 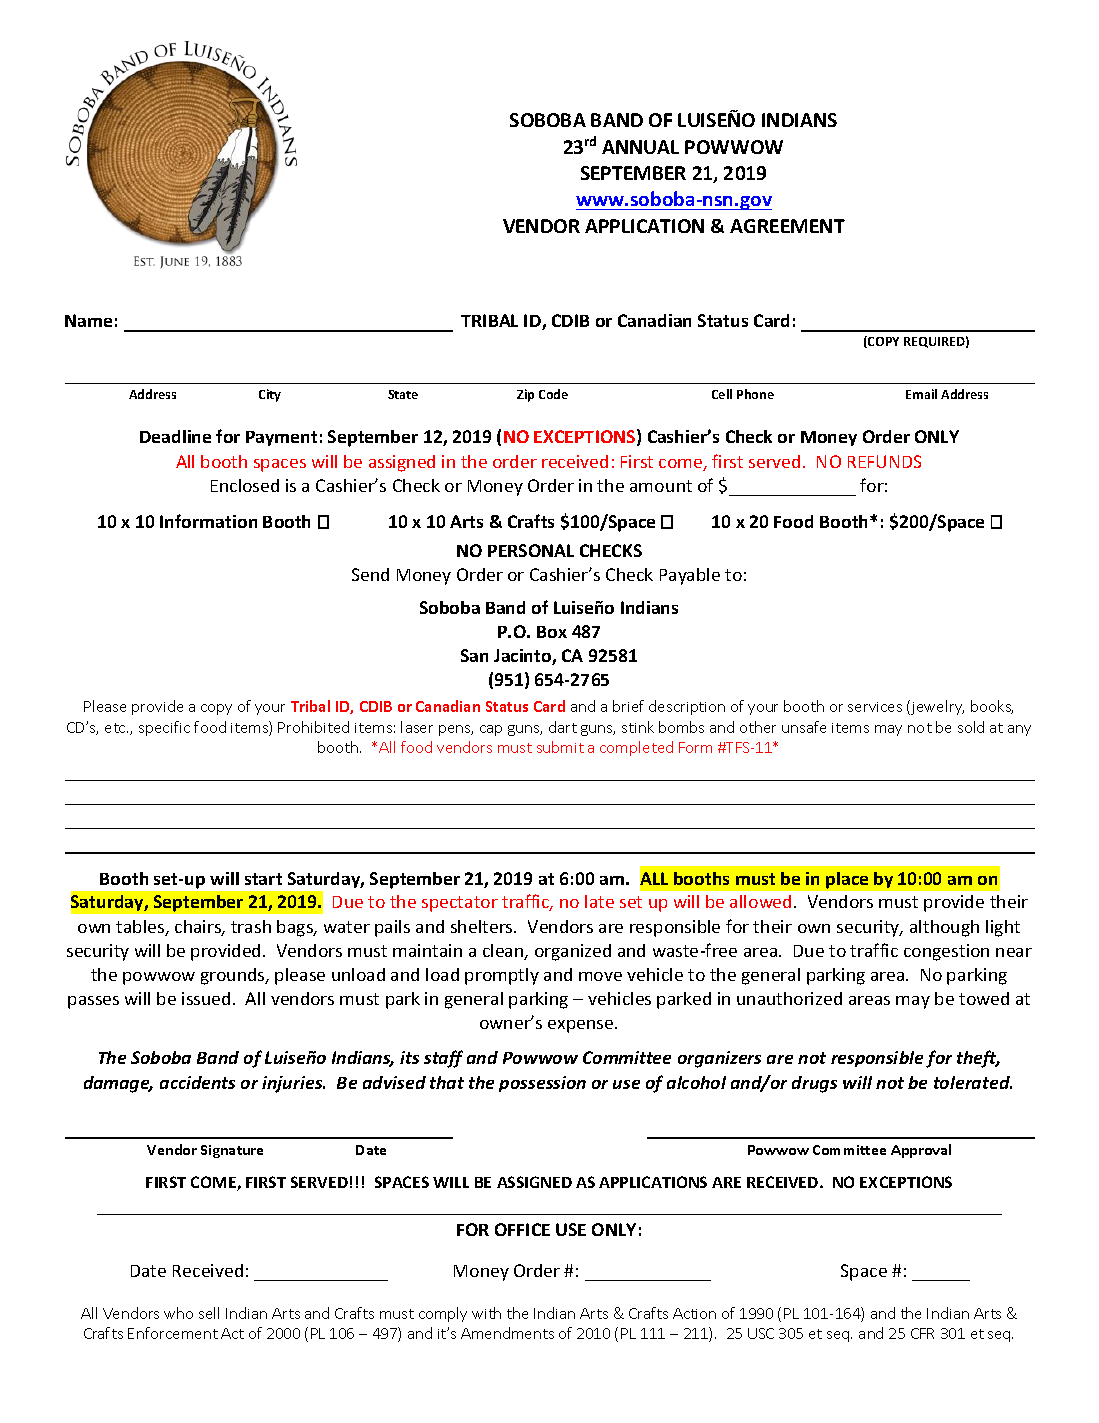 I want to click on specific, so click(x=164, y=728).
